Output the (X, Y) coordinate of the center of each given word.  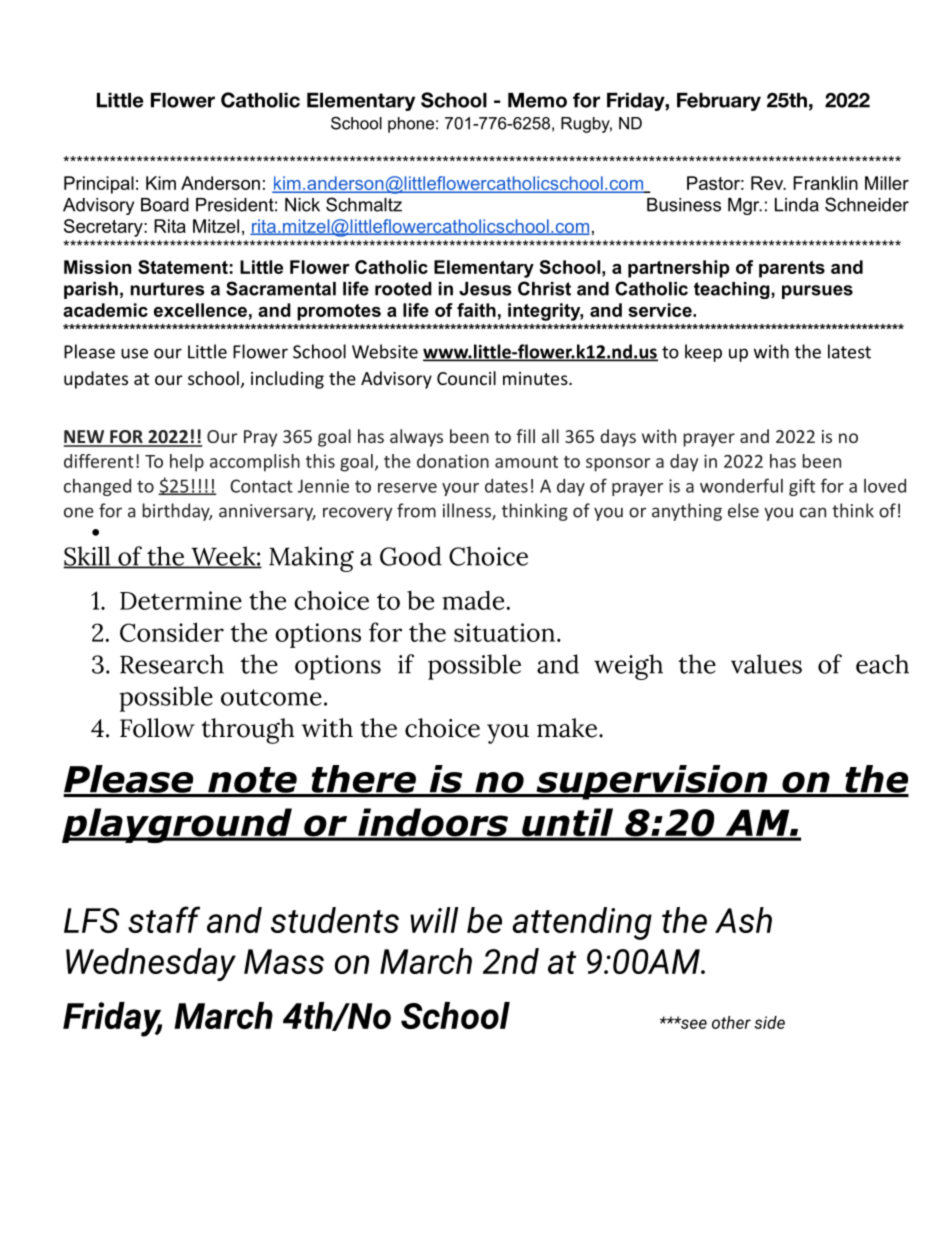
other (731, 1022)
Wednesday (151, 964)
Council (466, 378)
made (473, 600)
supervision (652, 782)
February (719, 102)
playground (178, 825)
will (434, 920)
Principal (99, 185)
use (134, 353)
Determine (181, 600)
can (813, 512)
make (567, 728)
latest (849, 351)
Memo (537, 100)
